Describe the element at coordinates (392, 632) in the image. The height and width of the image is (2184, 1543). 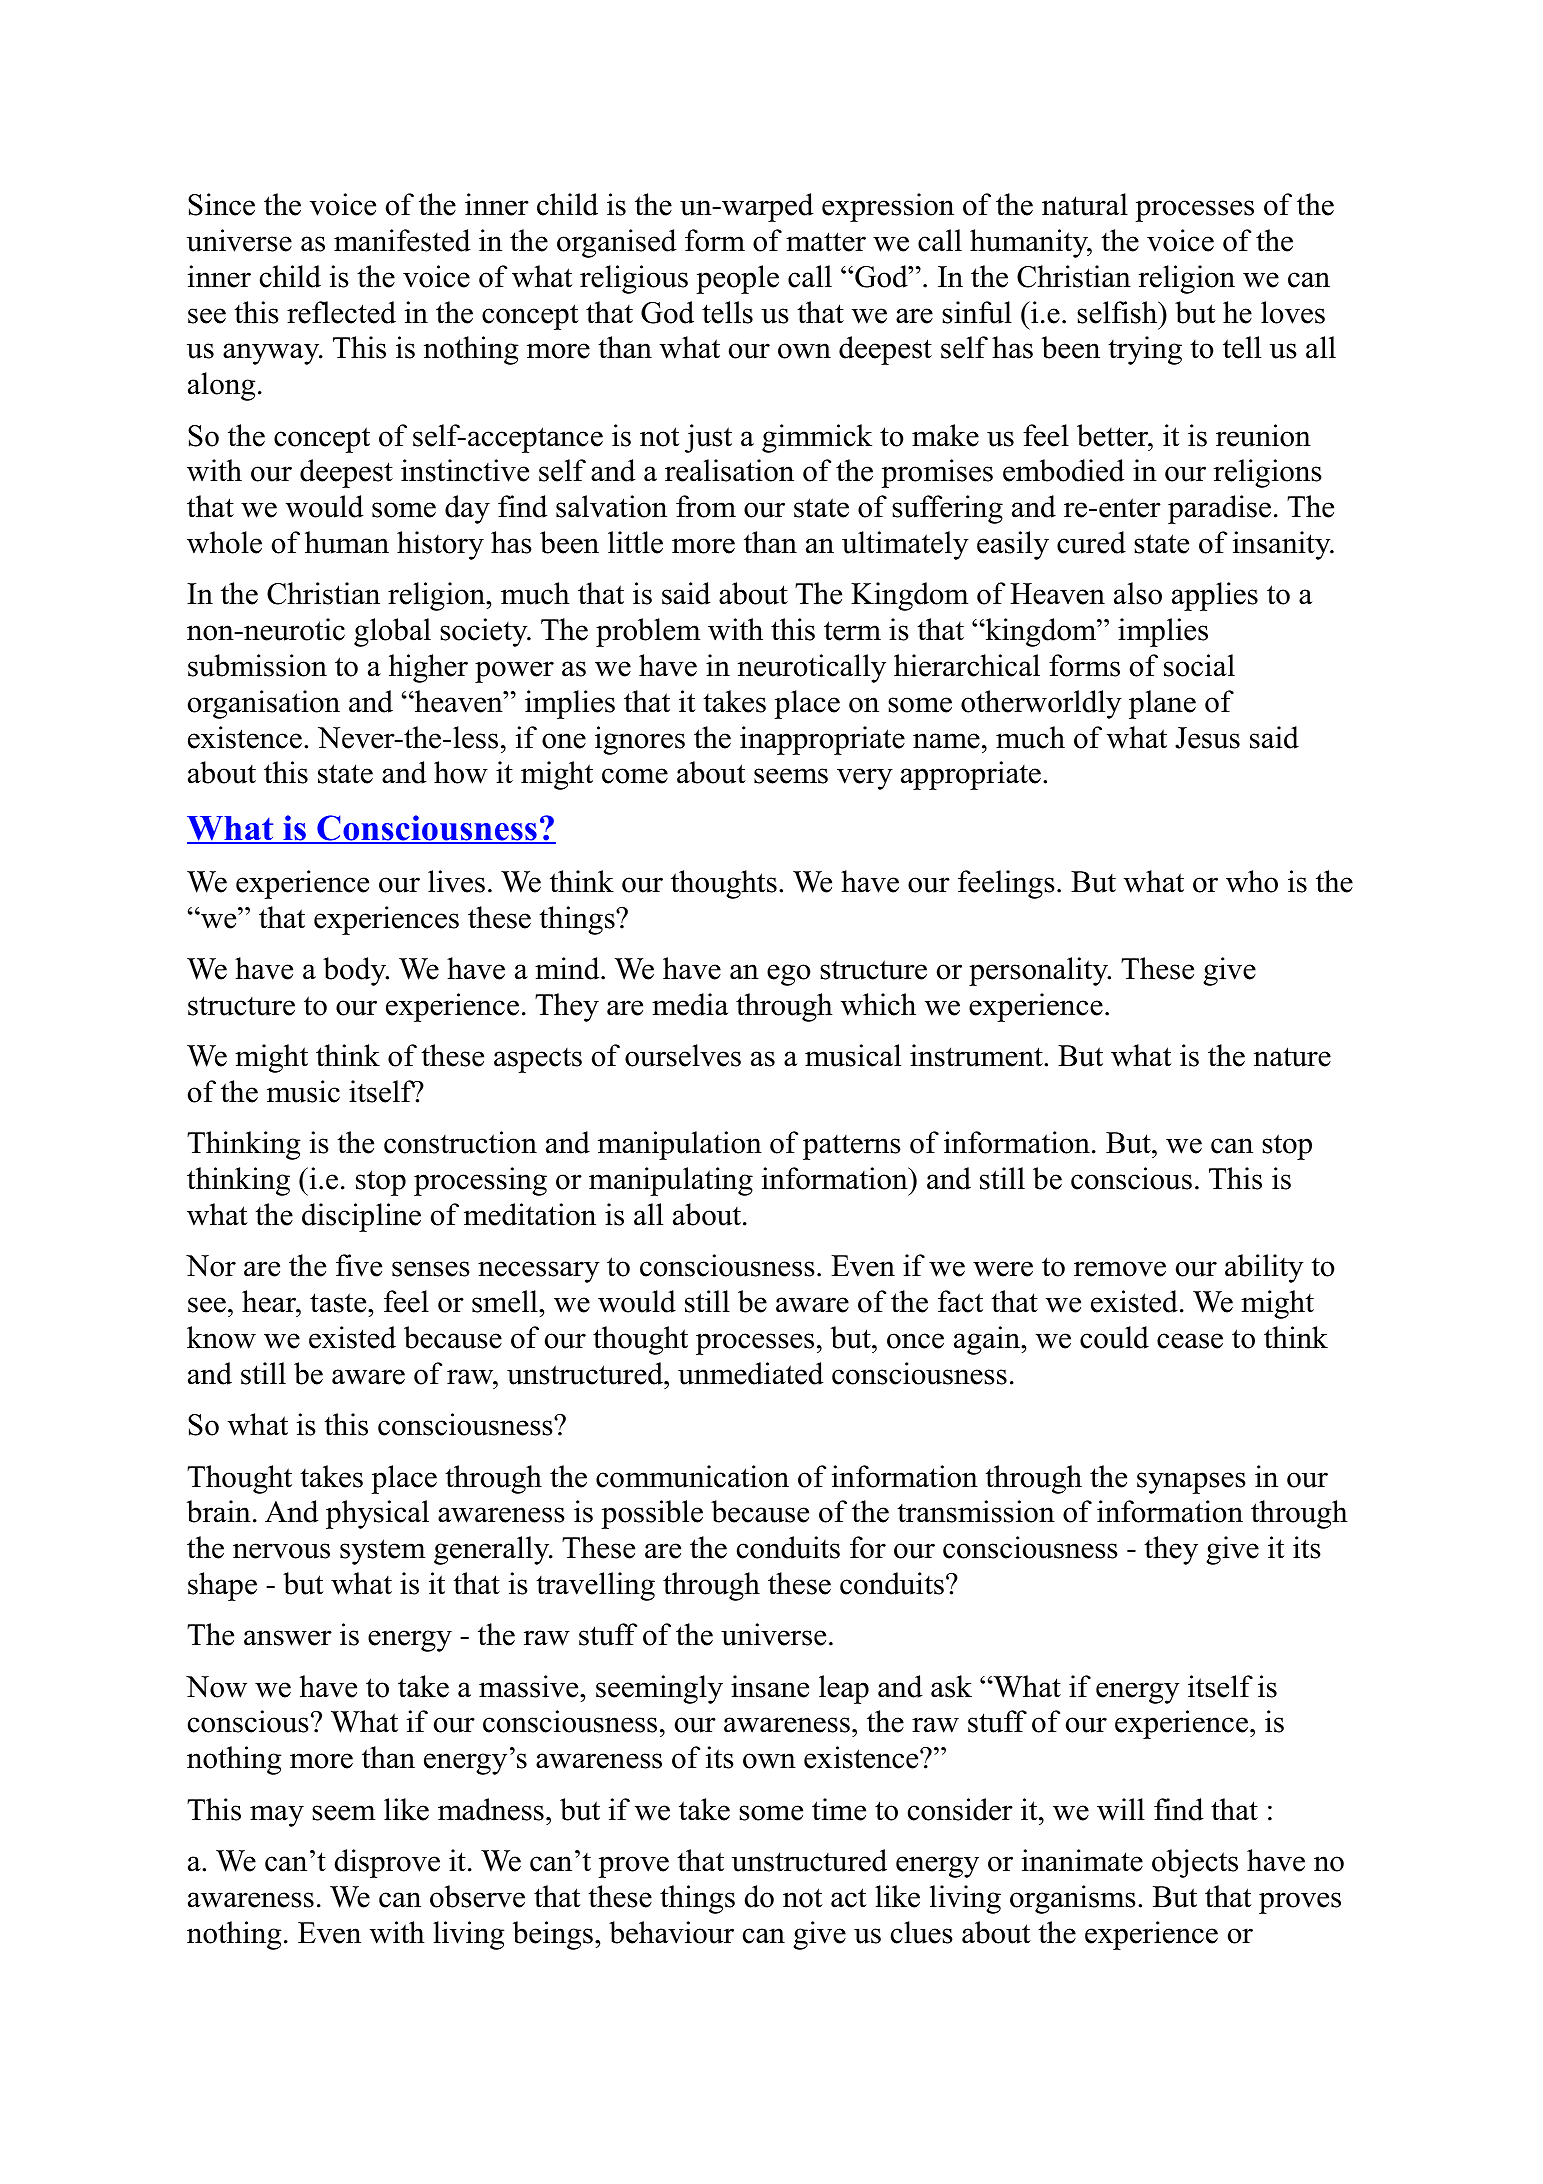
I see `global` at that location.
